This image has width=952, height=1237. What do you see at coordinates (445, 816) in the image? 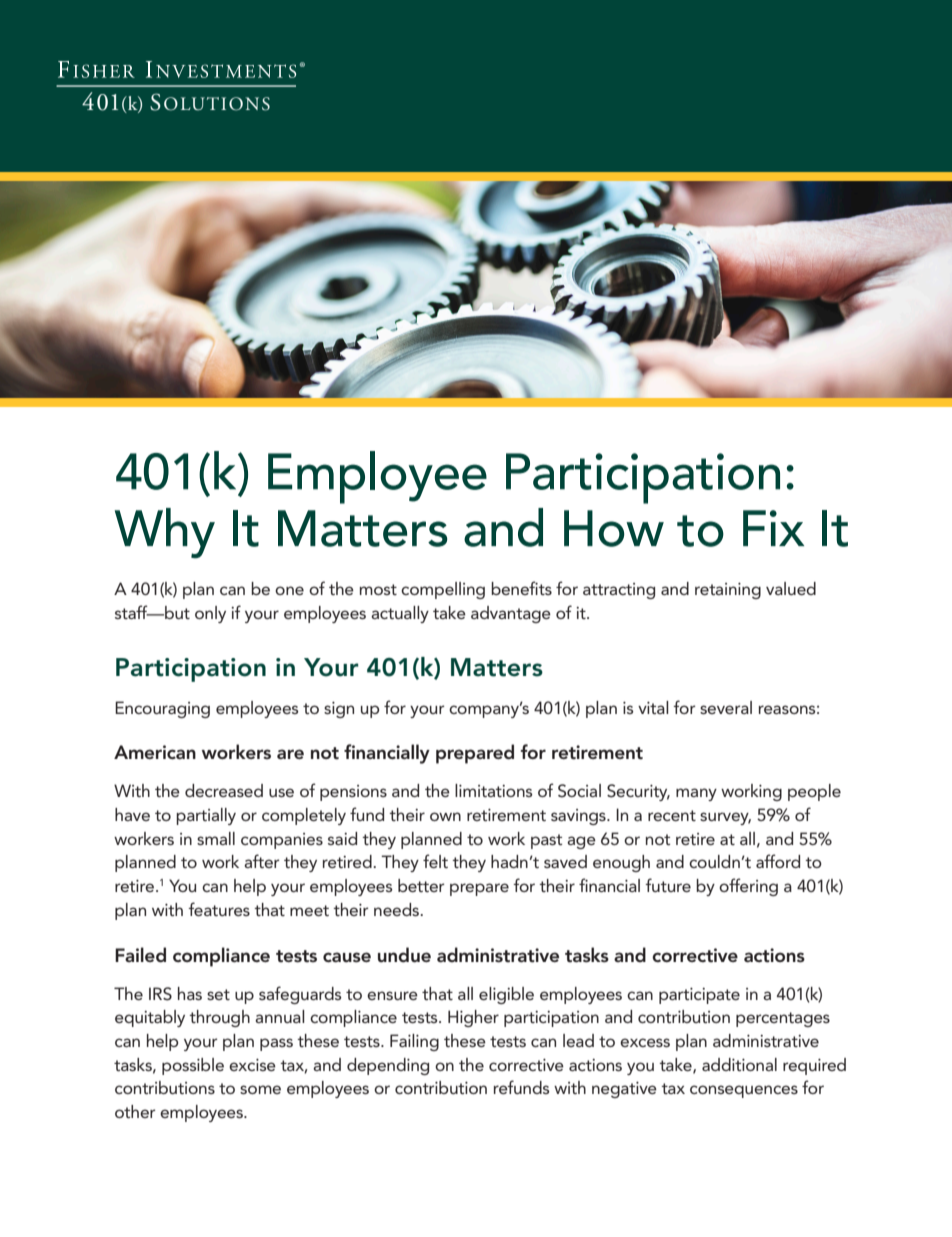
I see `own` at bounding box center [445, 816].
